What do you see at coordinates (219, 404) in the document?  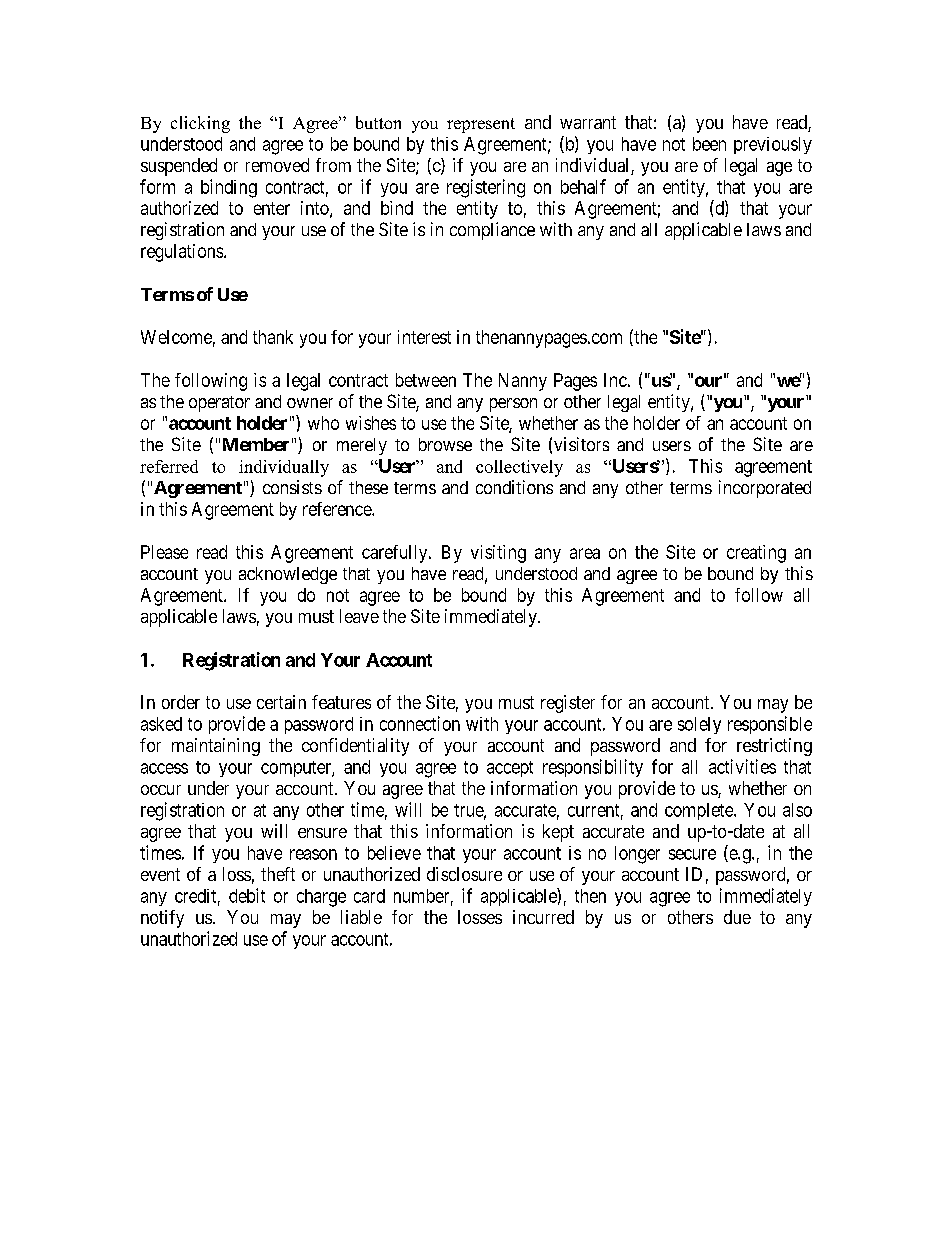 I see `operator` at bounding box center [219, 404].
